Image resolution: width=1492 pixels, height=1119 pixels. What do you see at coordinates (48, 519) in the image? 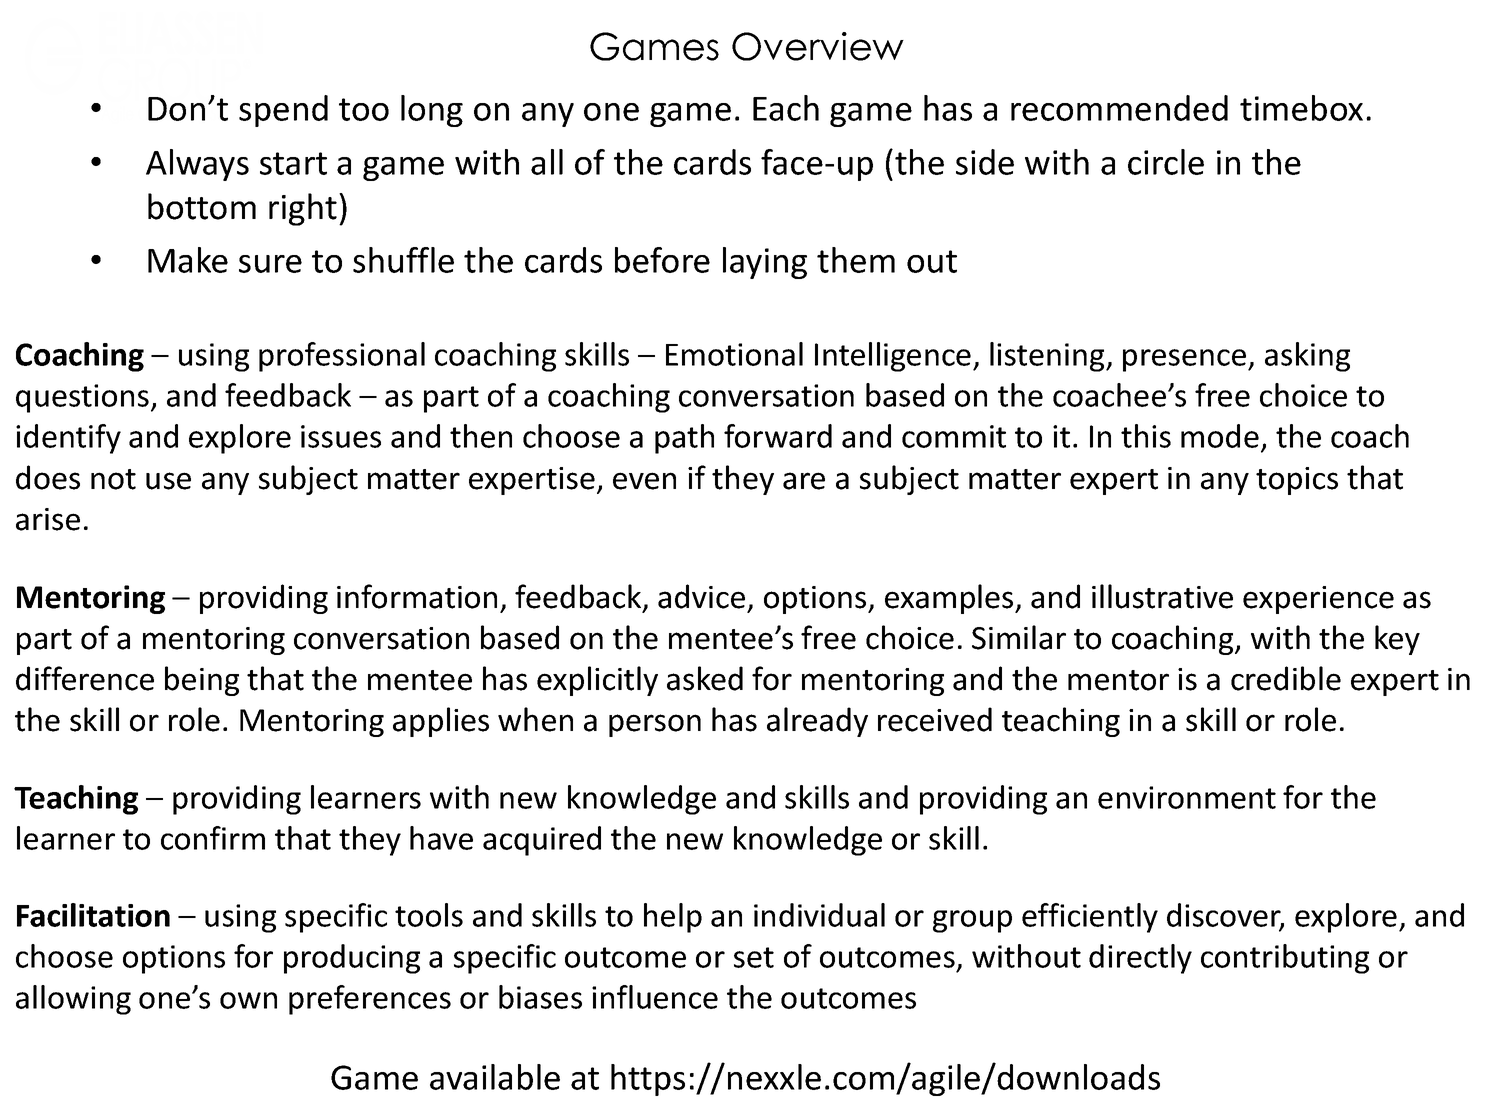
I see `arise` at bounding box center [48, 519].
